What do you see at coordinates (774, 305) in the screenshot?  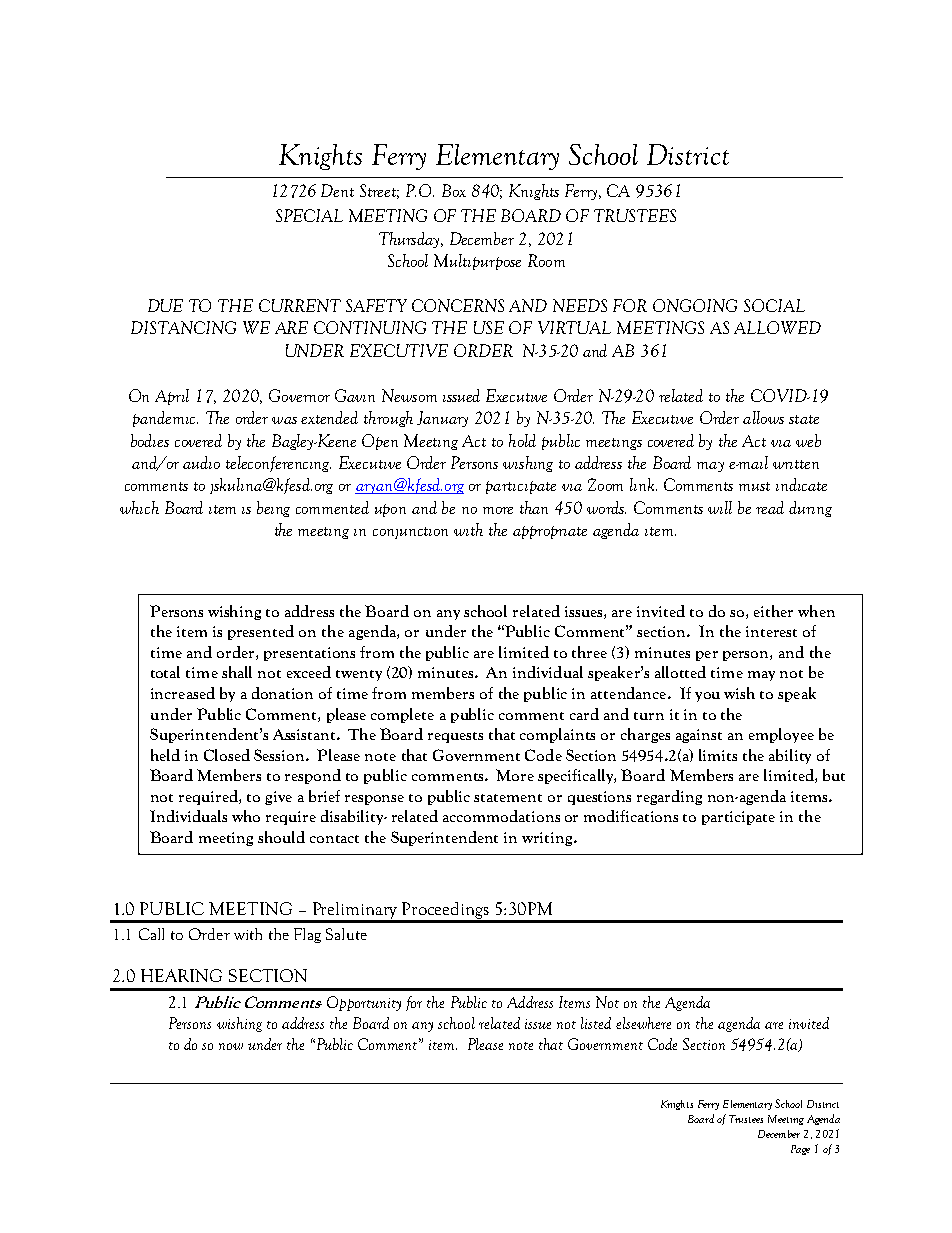 I see `SOCIAL` at bounding box center [774, 305].
